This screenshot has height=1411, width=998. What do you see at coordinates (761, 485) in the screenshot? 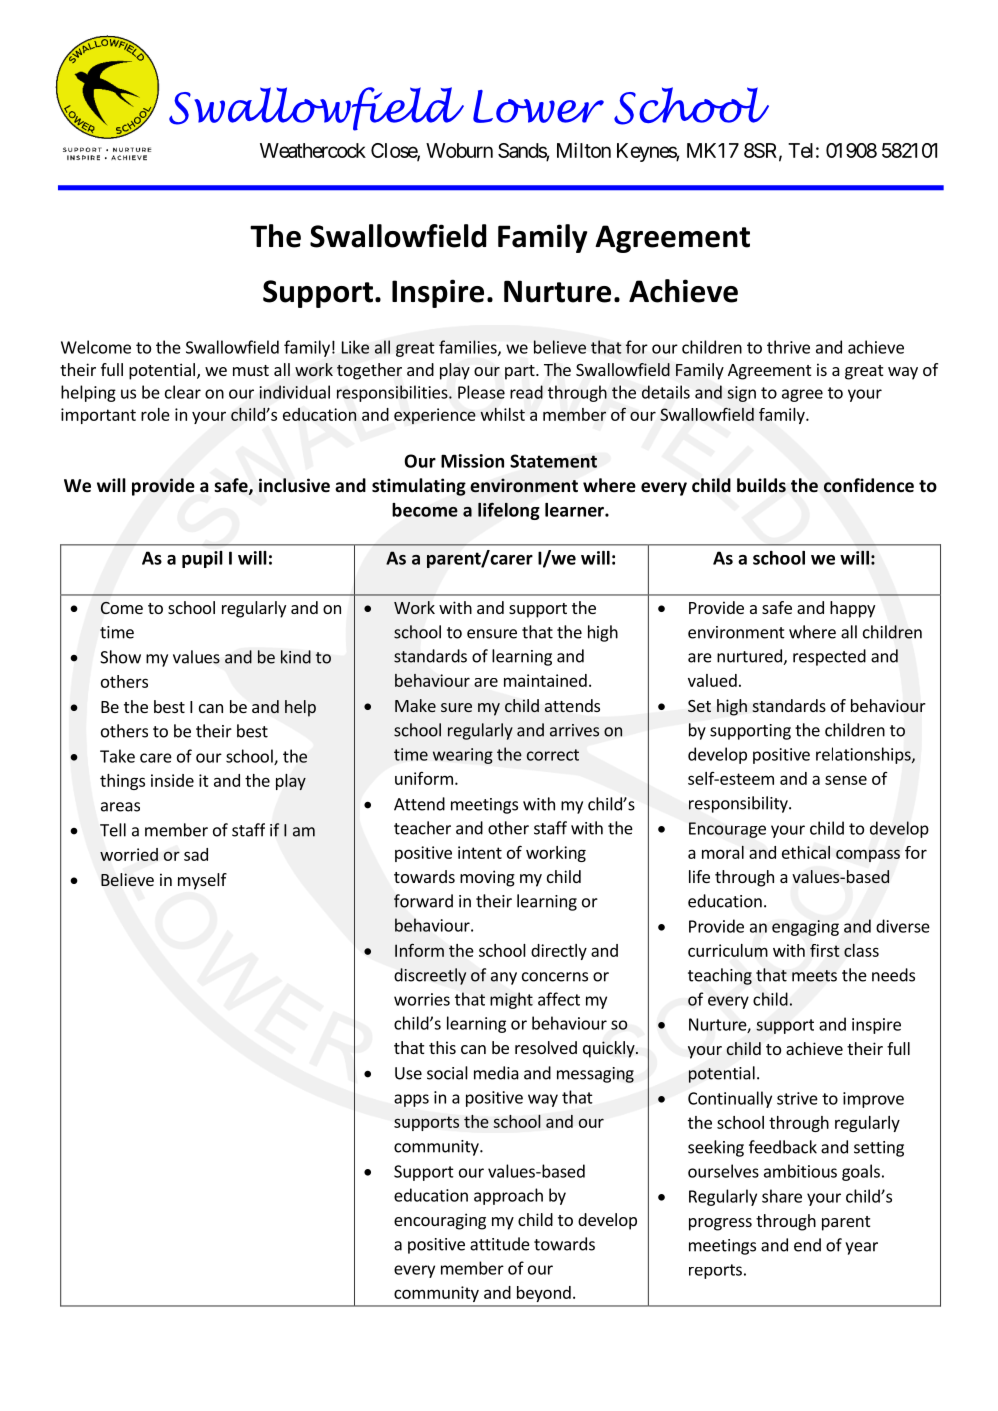
I see `builds` at bounding box center [761, 485].
